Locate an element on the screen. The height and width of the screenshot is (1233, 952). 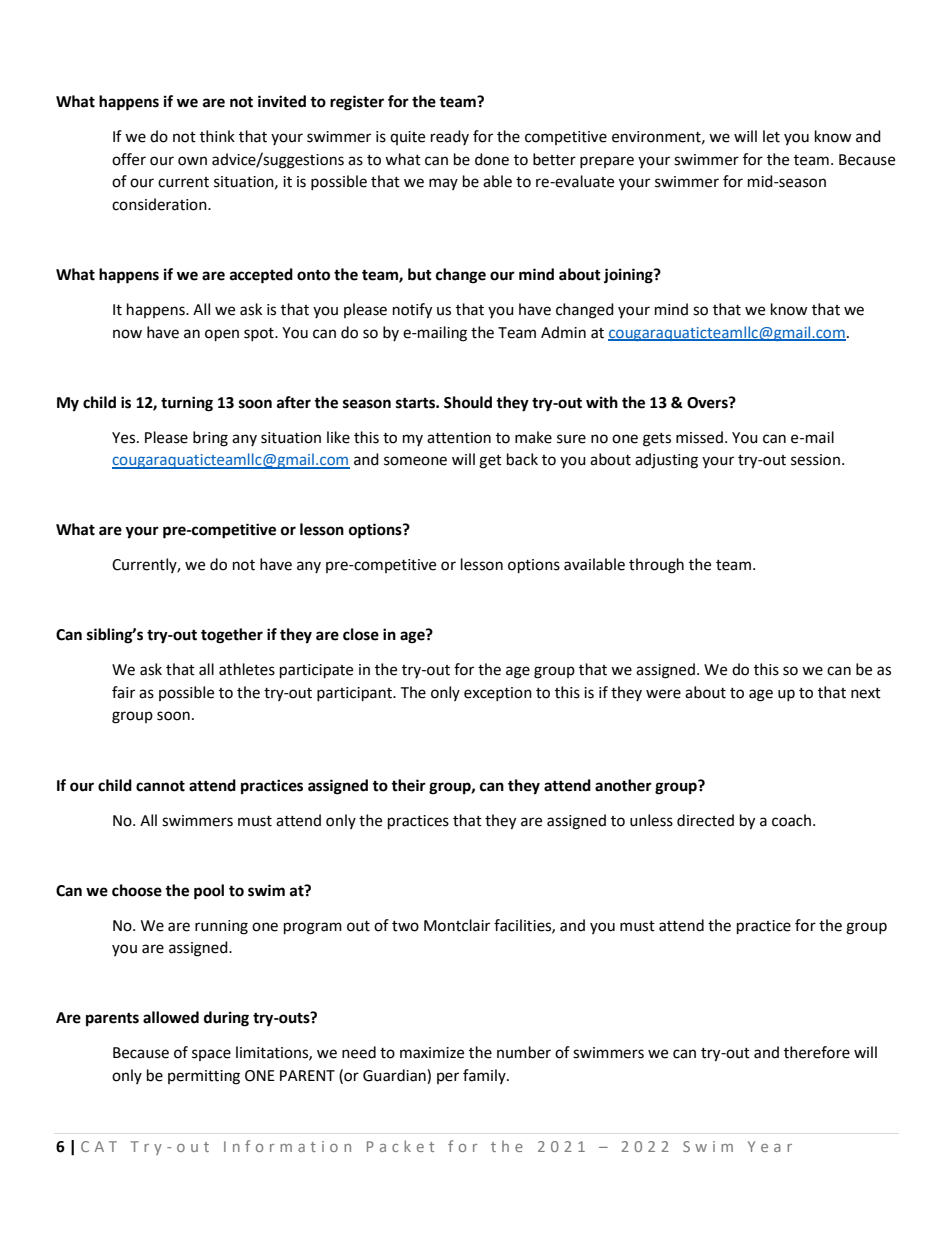
cannot is located at coordinates (160, 786).
